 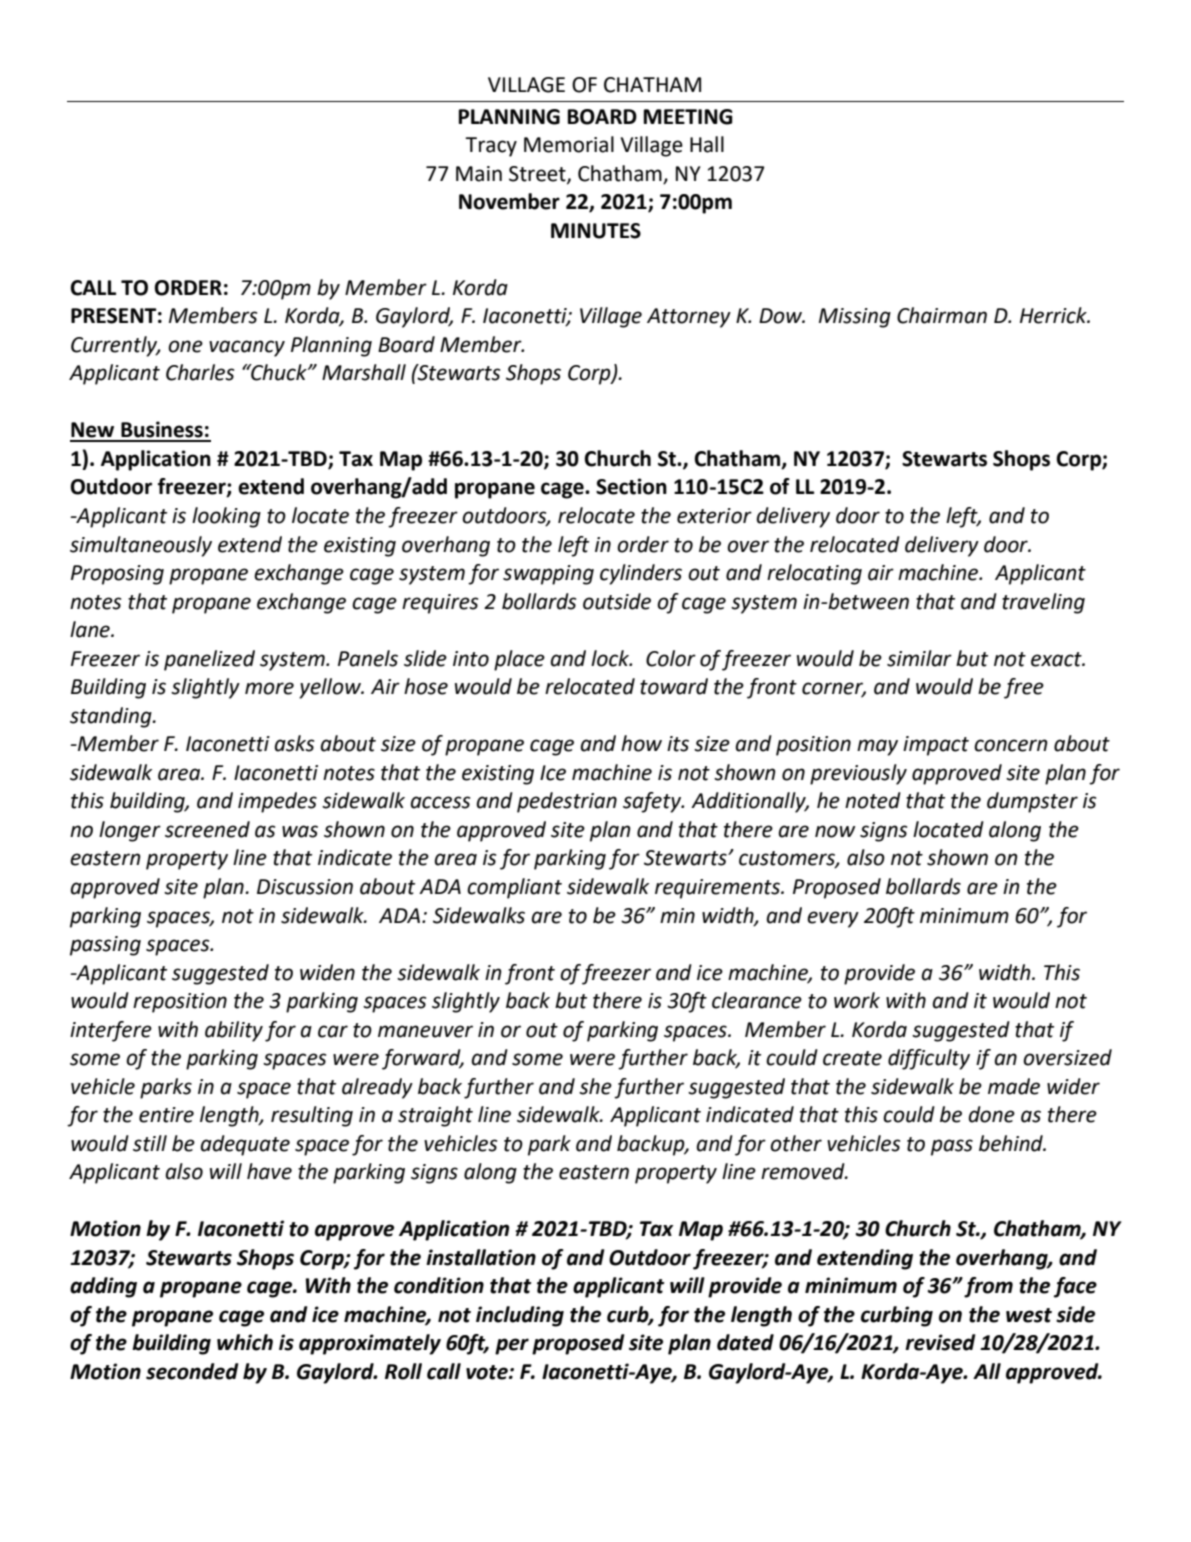 What do you see at coordinates (520, 1316) in the document?
I see `including` at bounding box center [520, 1316].
